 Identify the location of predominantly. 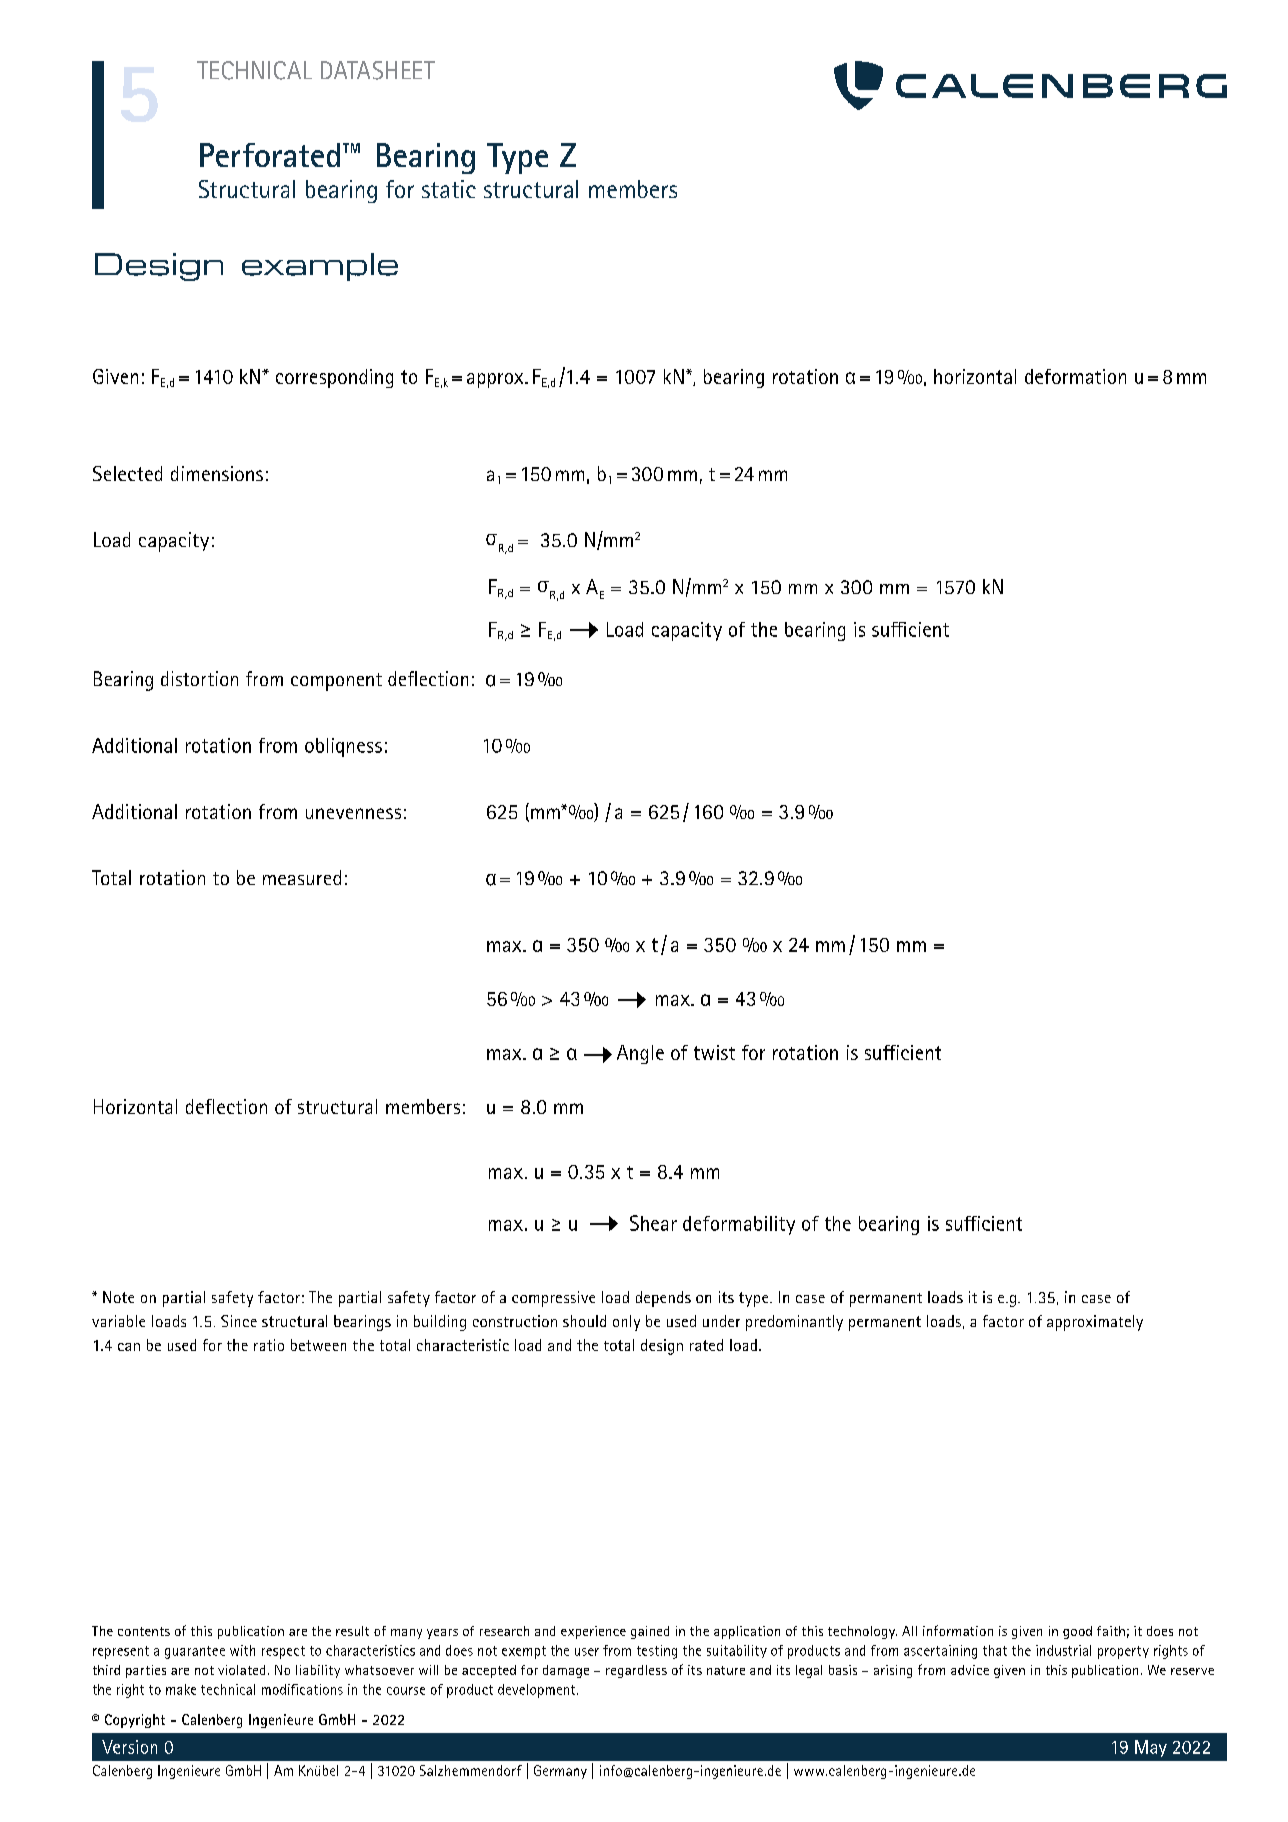
(794, 1323).
